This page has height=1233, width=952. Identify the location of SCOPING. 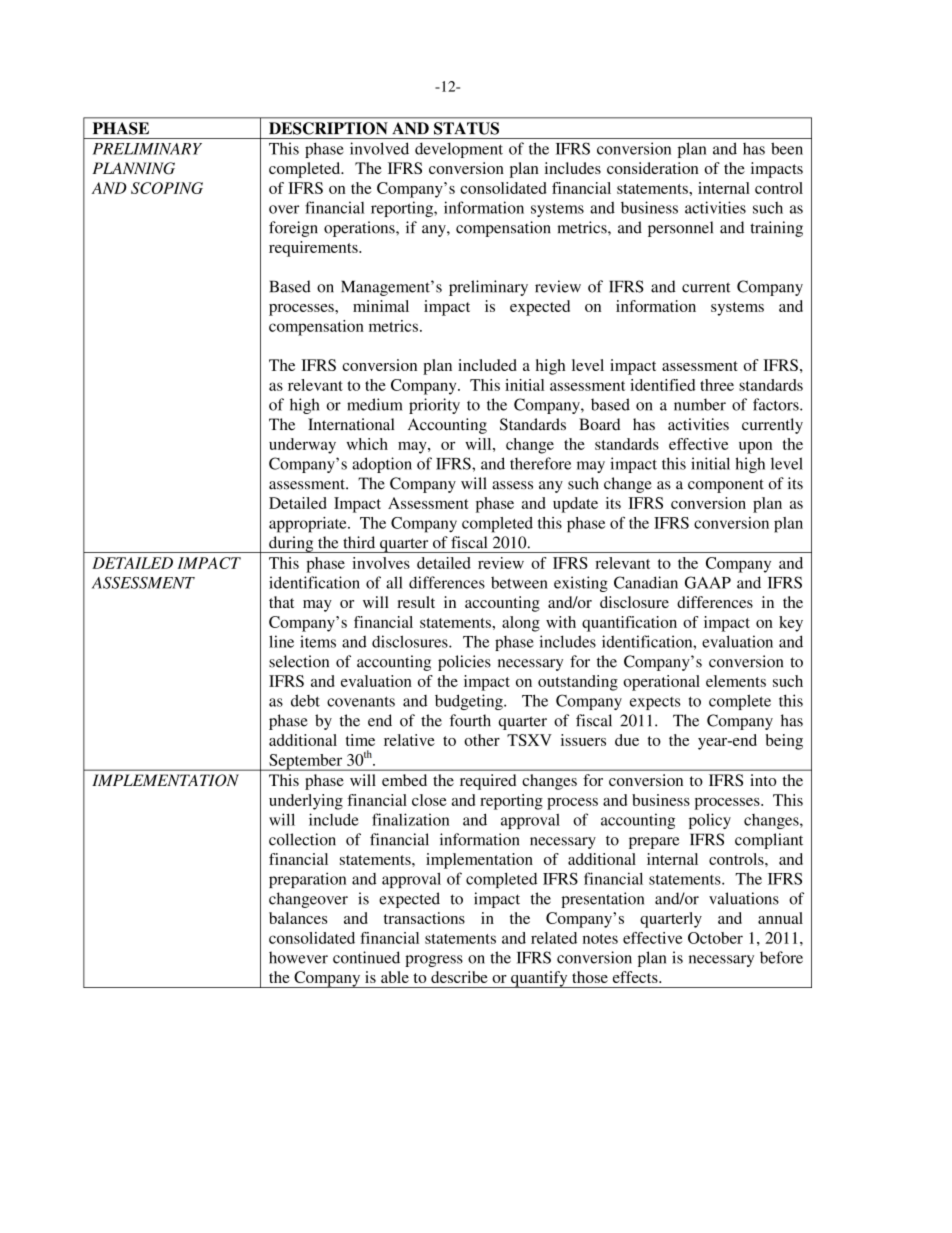
(167, 188).
